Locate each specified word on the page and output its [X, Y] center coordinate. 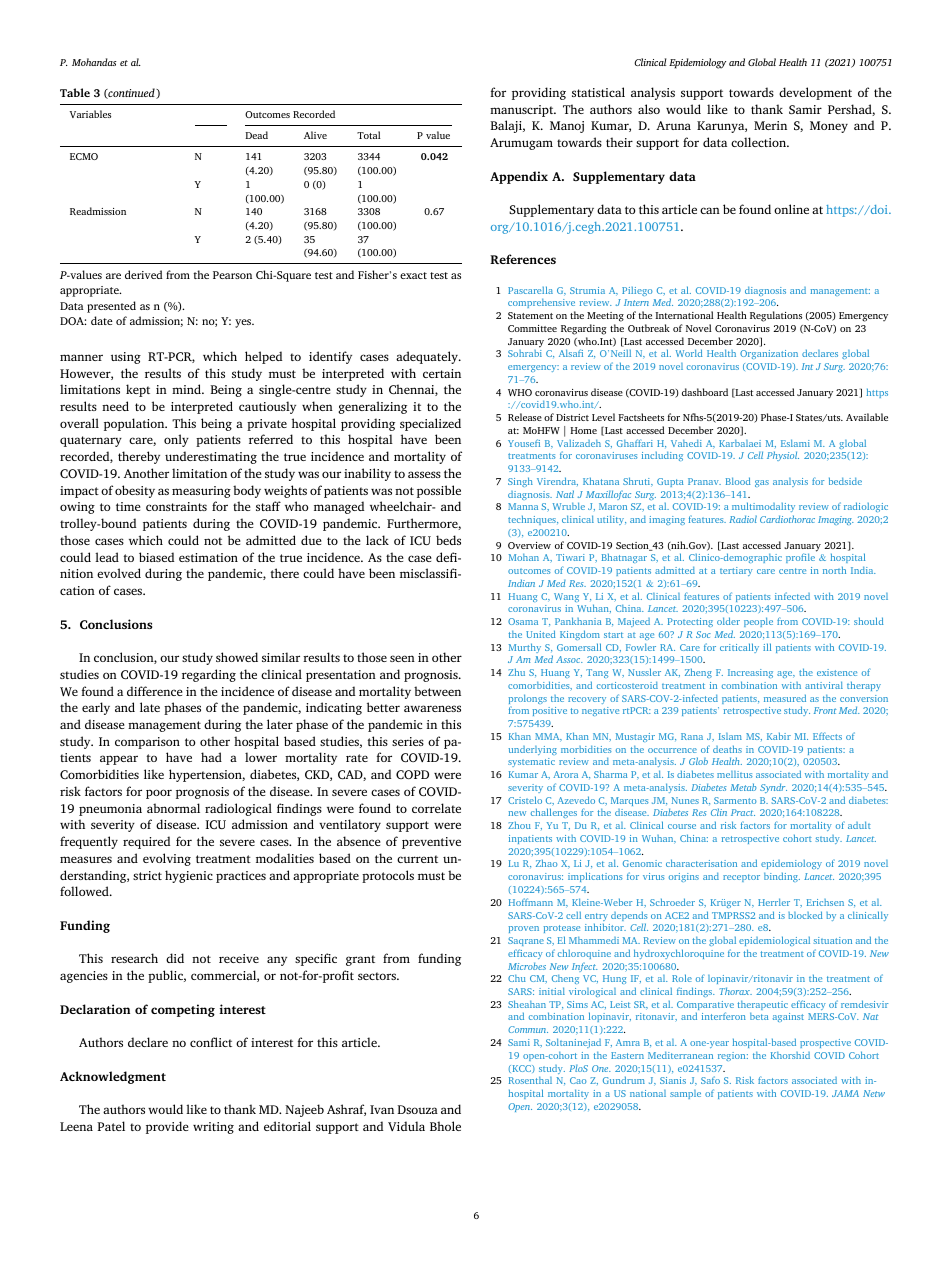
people [758, 622]
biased [156, 557]
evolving [167, 859]
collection [760, 142]
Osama [523, 621]
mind [188, 389]
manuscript [523, 111]
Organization [769, 354]
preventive [431, 843]
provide [167, 1127]
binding [782, 877]
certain [442, 373]
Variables [90, 114]
